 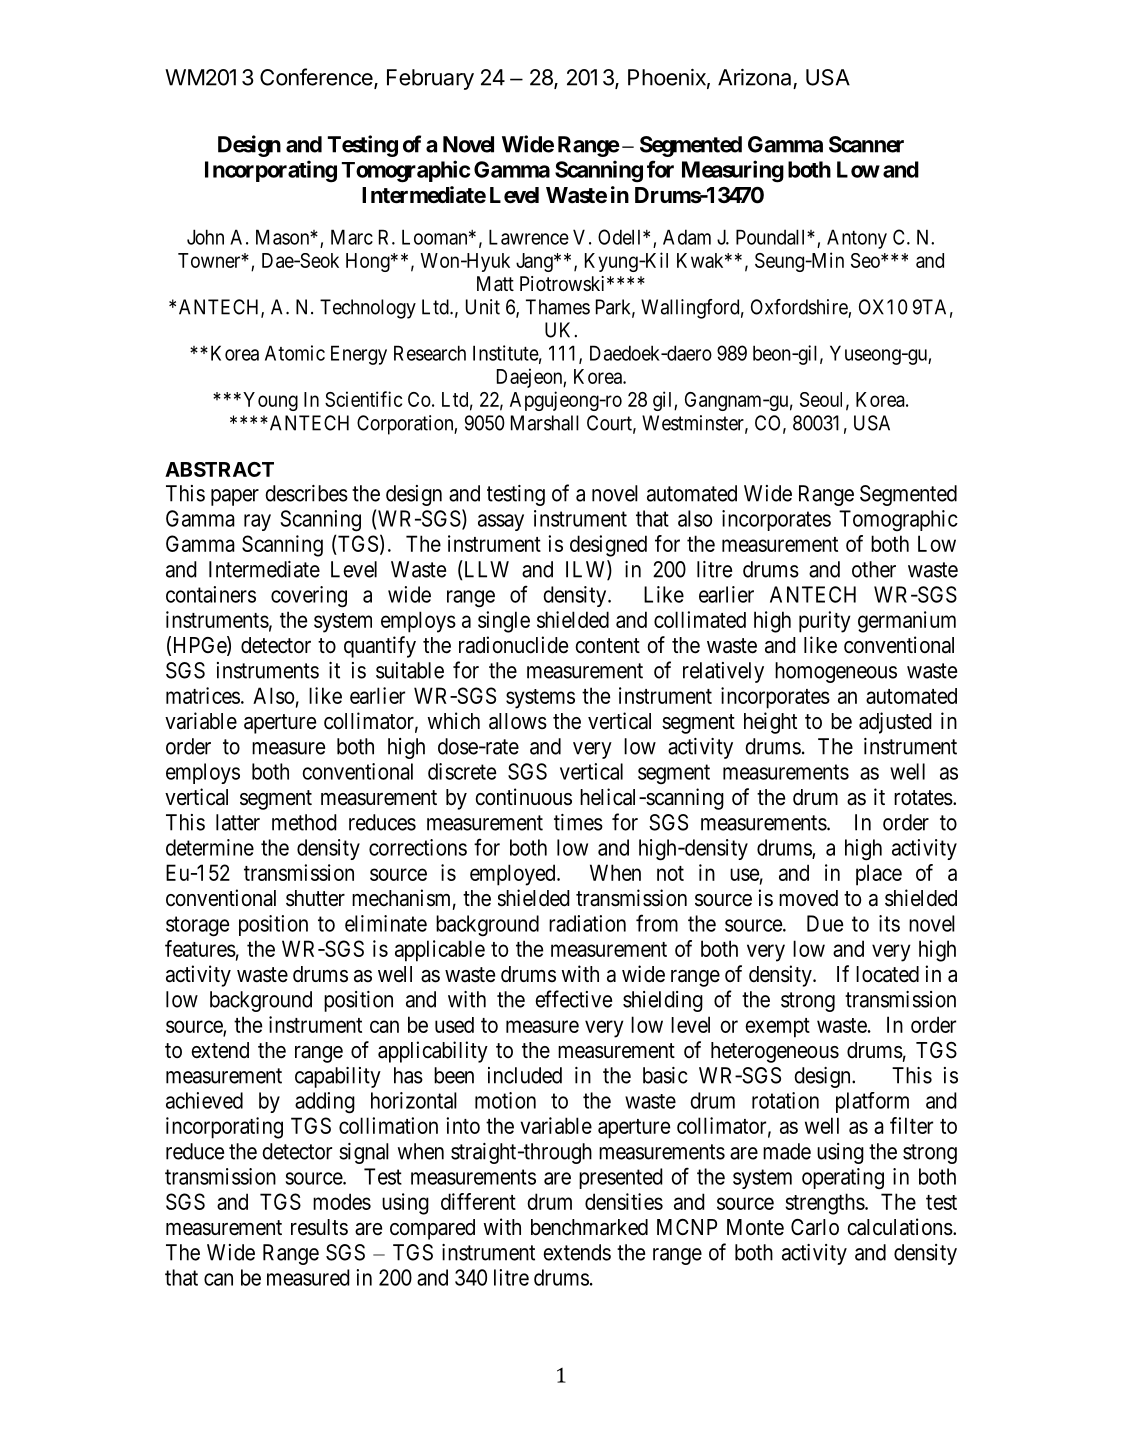 What do you see at coordinates (874, 569) in the screenshot?
I see `other` at bounding box center [874, 569].
